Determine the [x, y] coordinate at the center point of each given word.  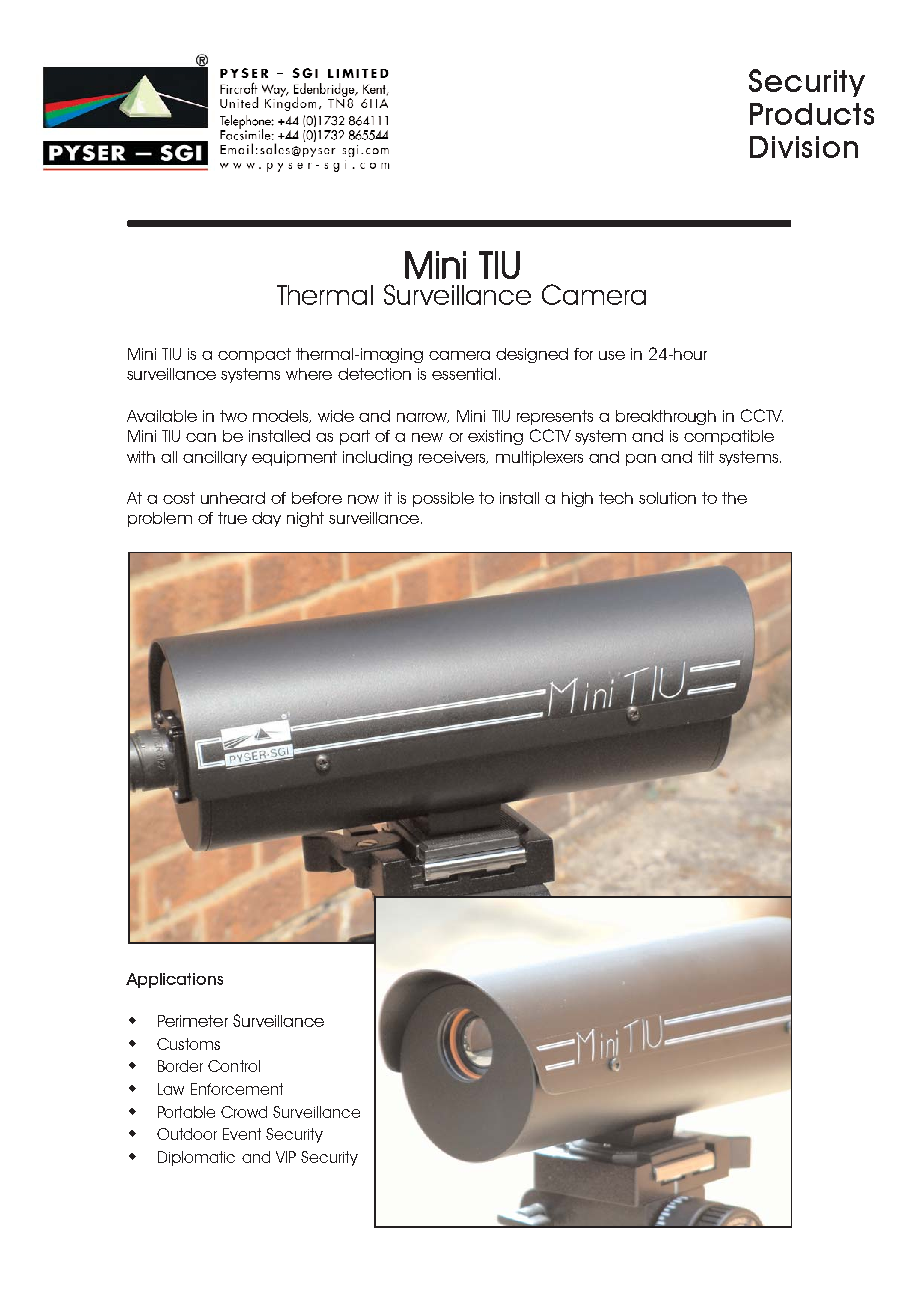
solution [667, 498]
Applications [174, 980]
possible [443, 499]
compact [254, 355]
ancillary [215, 458]
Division [804, 147]
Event [242, 1134]
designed [532, 355]
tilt [706, 457]
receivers [453, 457]
